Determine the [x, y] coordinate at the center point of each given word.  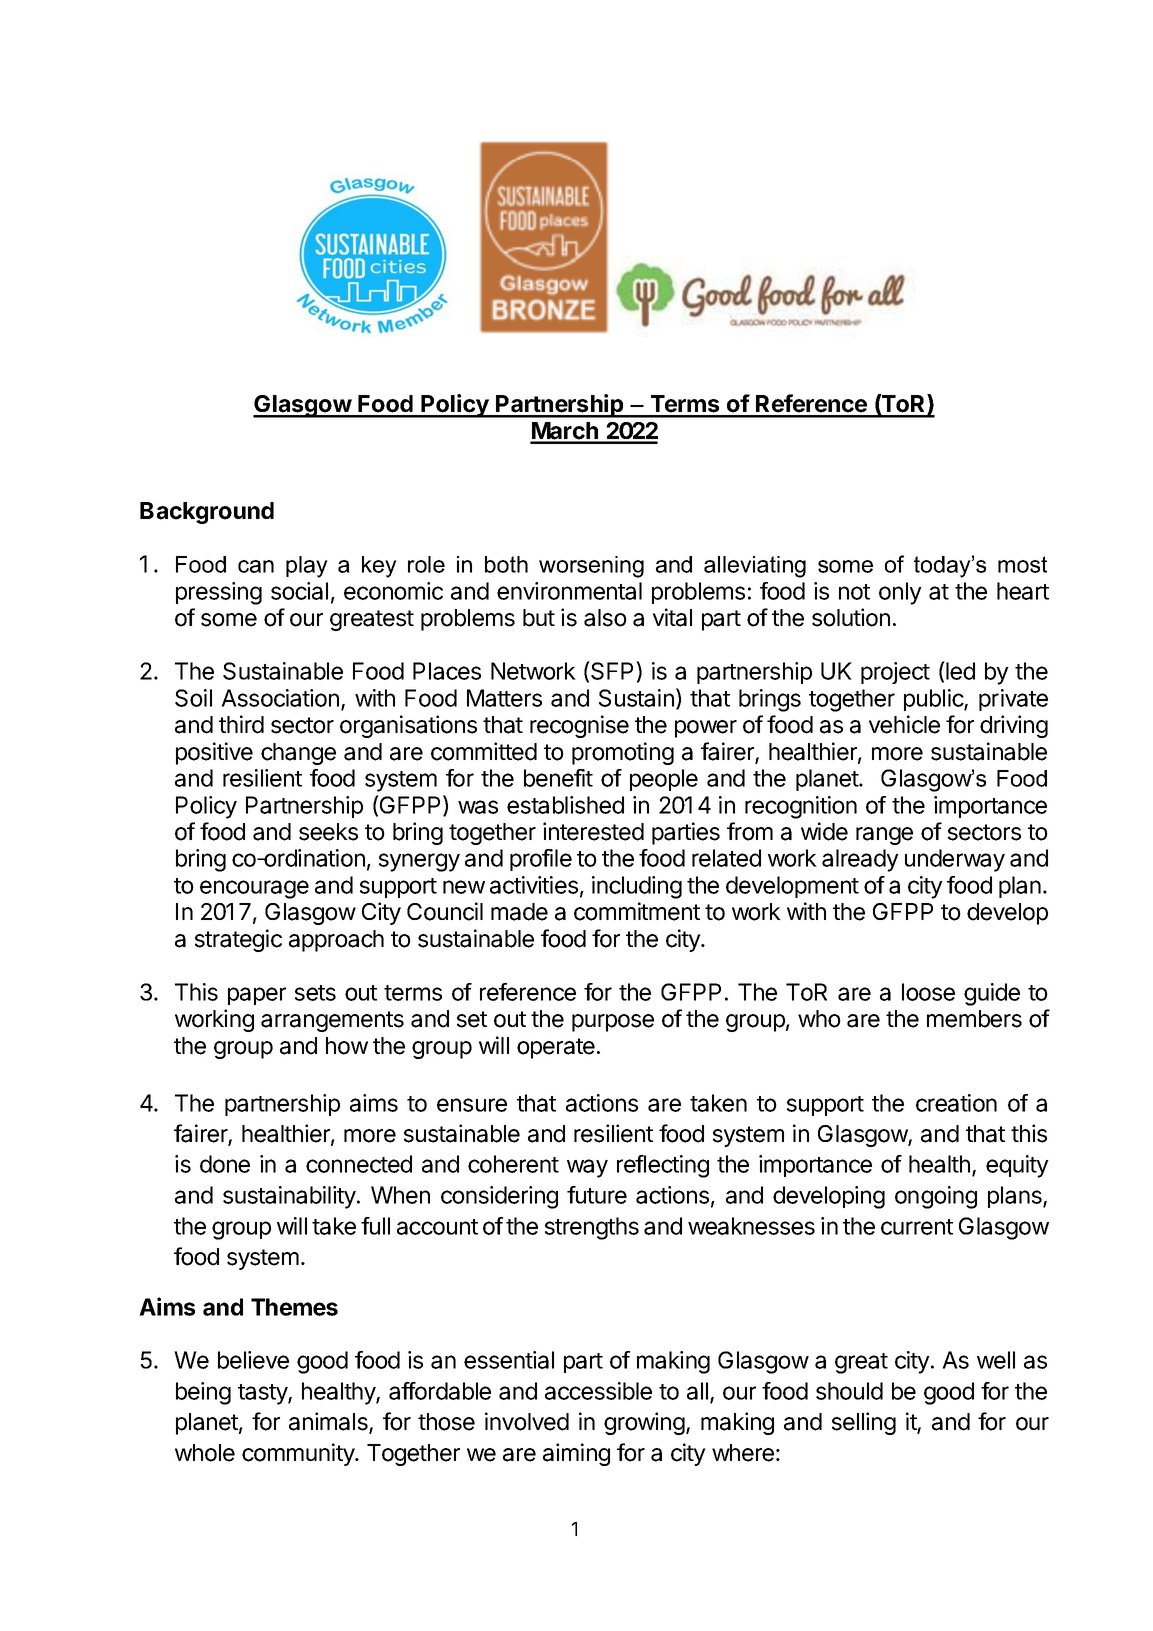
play [307, 567]
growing [644, 1423]
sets [315, 993]
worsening [591, 567]
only [900, 593]
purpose [613, 1023]
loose [928, 992]
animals [329, 1422]
